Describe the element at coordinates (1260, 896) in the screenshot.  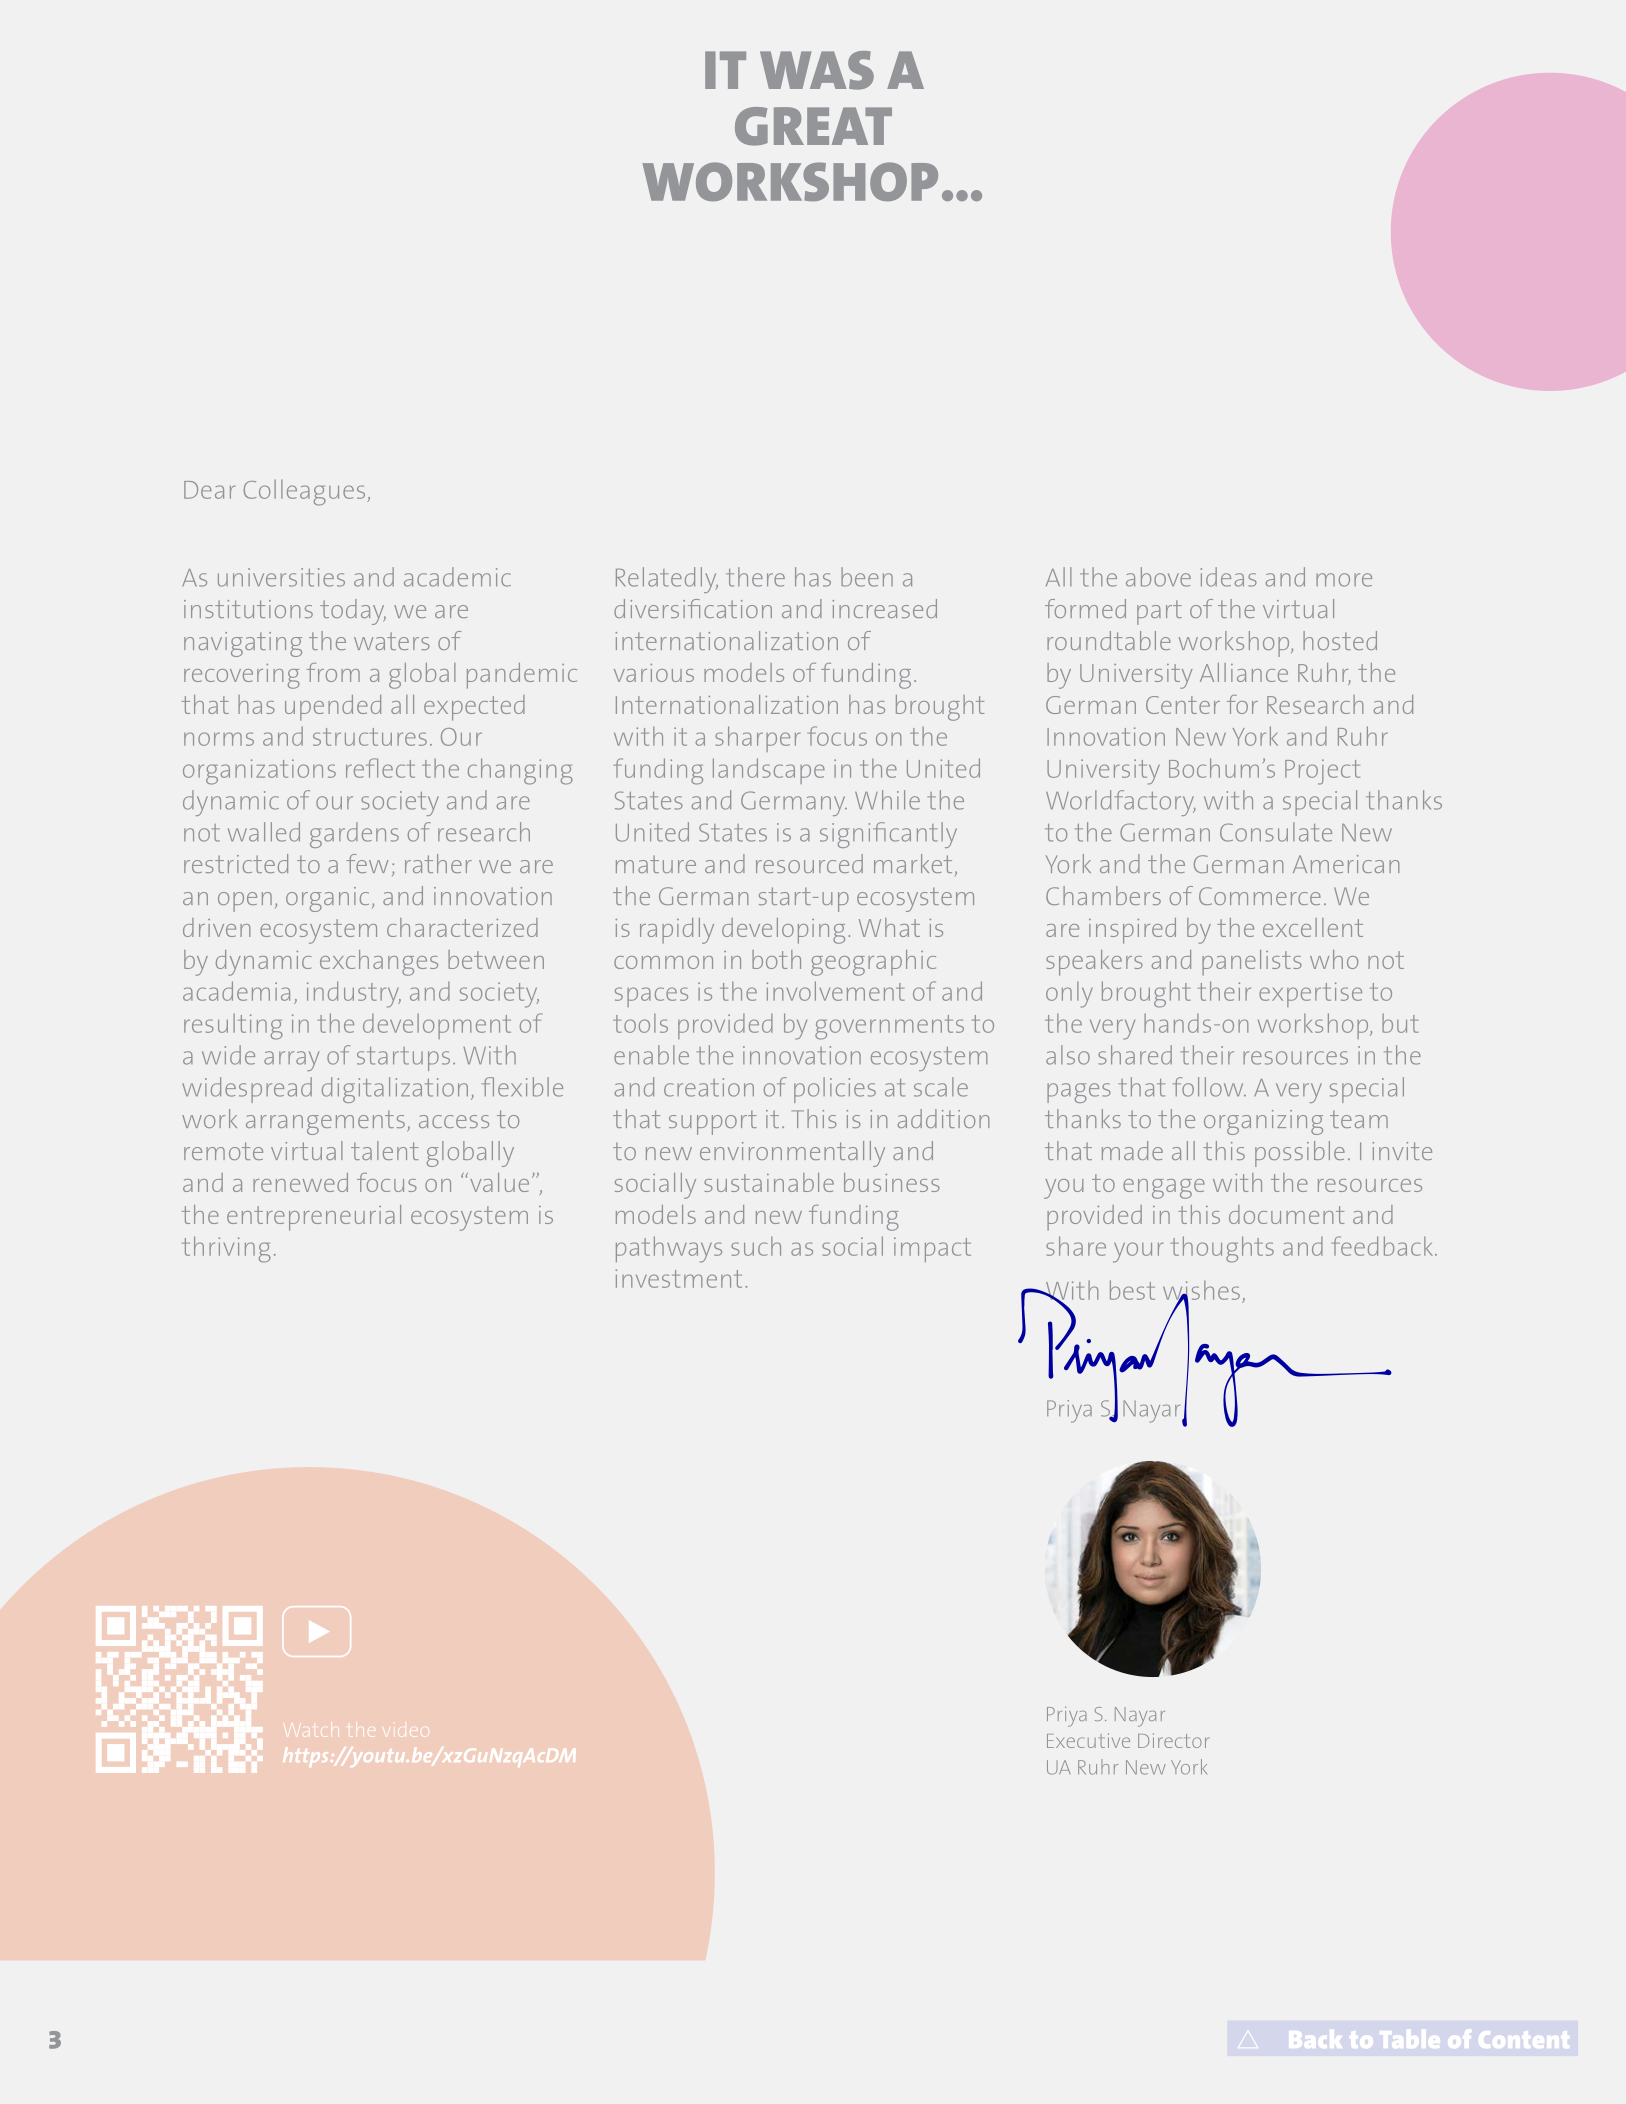
I see `Commerce` at that location.
